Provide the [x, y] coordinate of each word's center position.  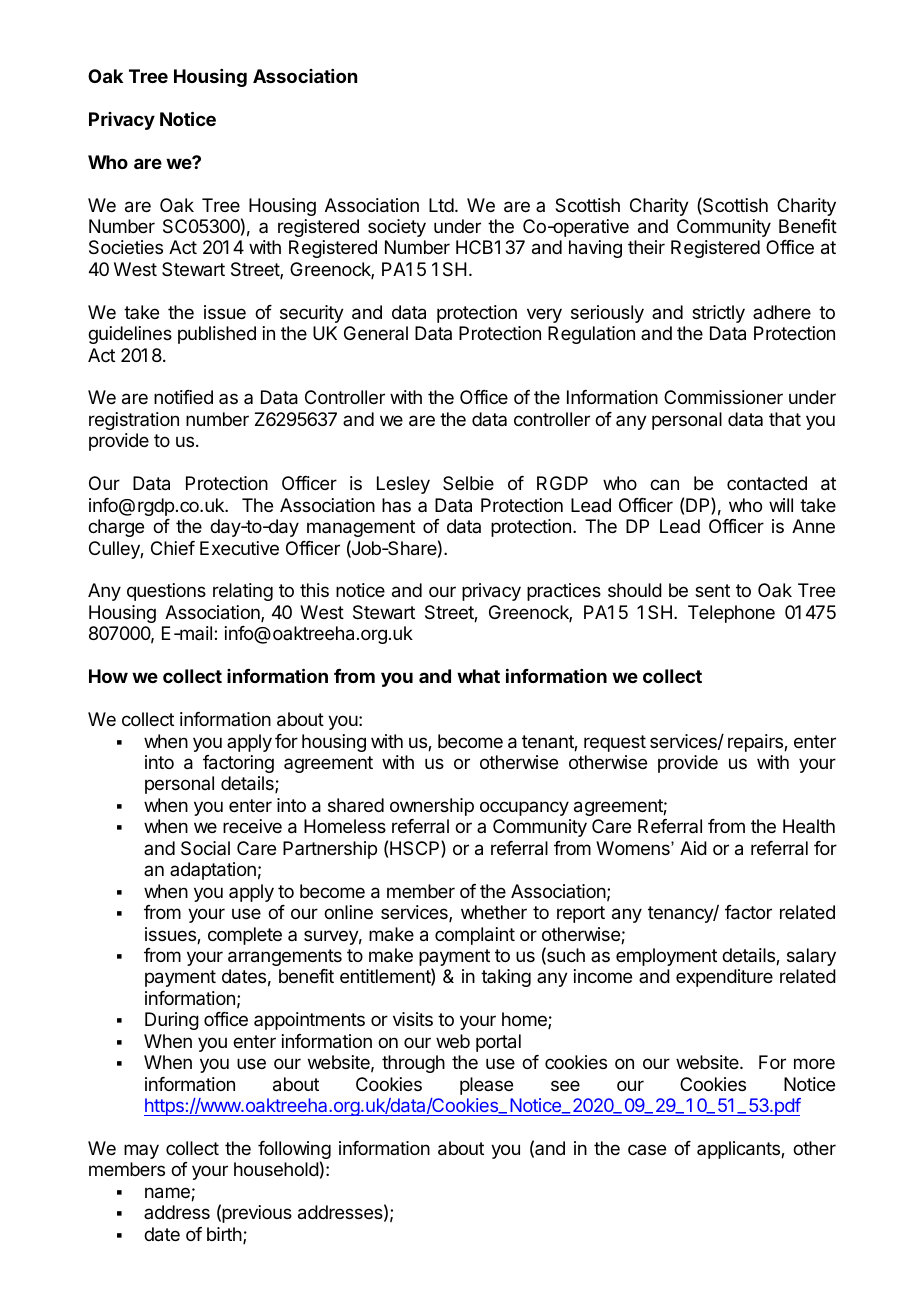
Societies [126, 247]
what [478, 676]
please [486, 1086]
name [168, 1194]
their [646, 247]
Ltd [441, 205]
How [108, 676]
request [615, 743]
